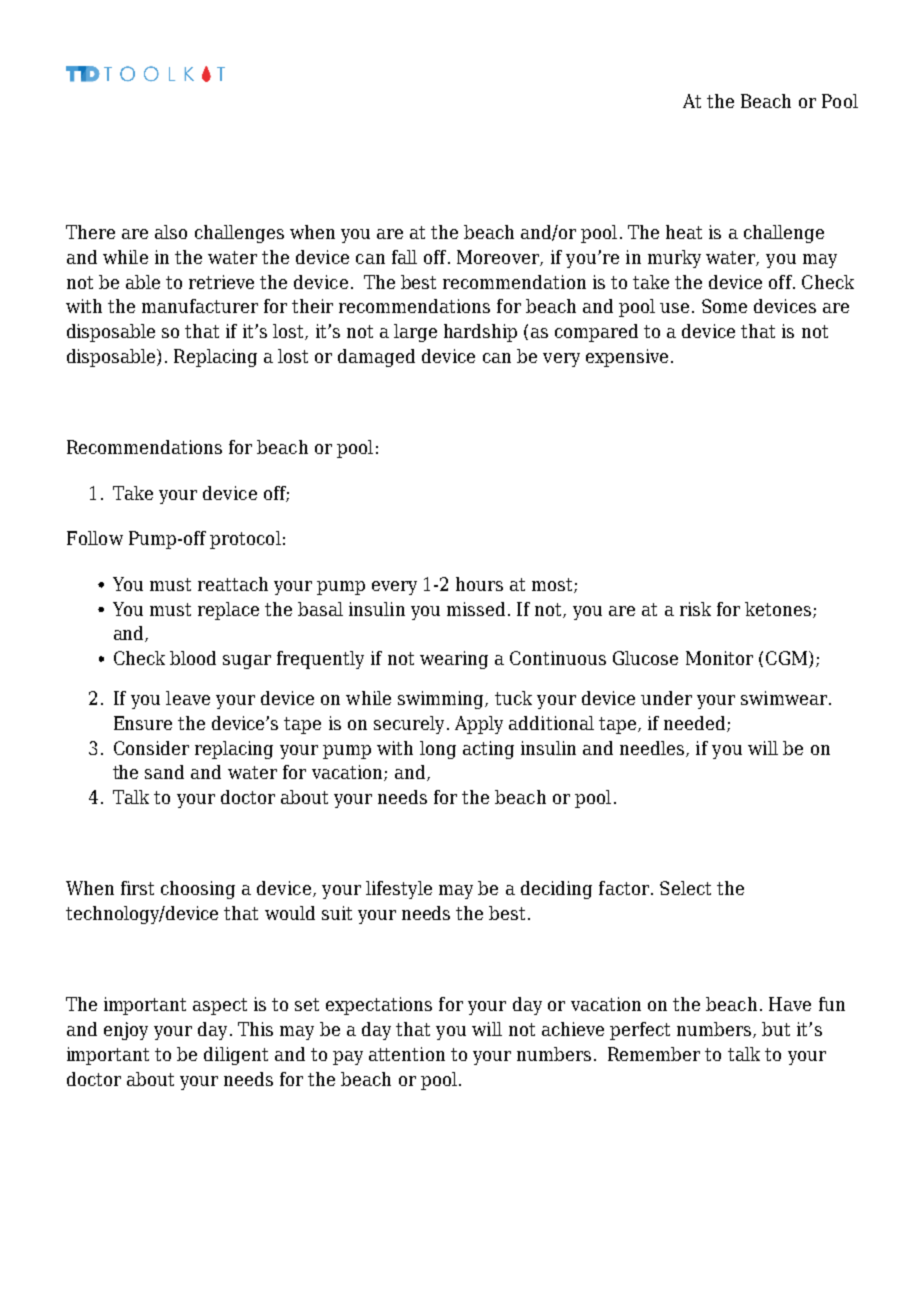 The image size is (924, 1308). What do you see at coordinates (685, 888) in the screenshot?
I see `Select` at bounding box center [685, 888].
